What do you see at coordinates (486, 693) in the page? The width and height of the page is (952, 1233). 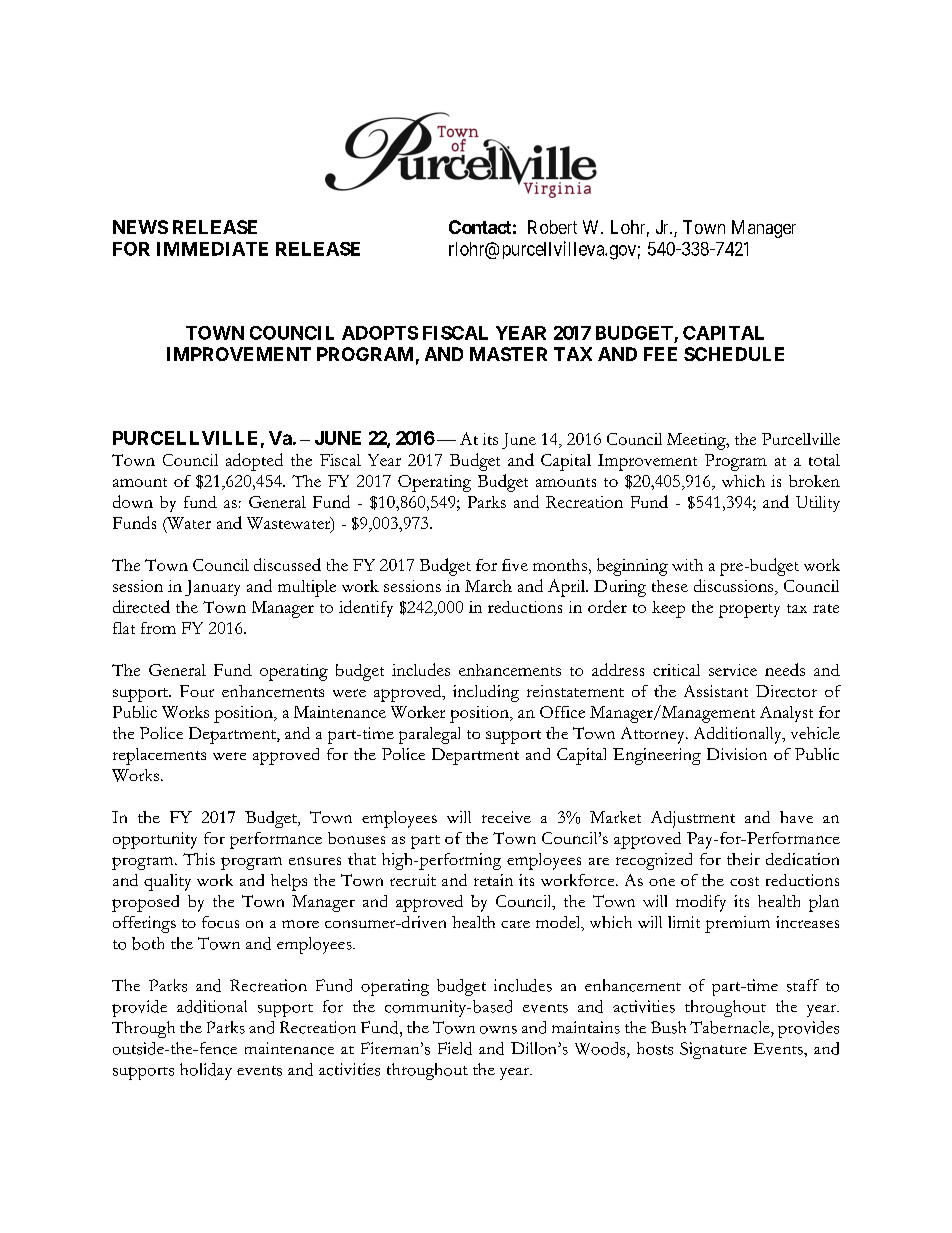 I see `including` at bounding box center [486, 693].
